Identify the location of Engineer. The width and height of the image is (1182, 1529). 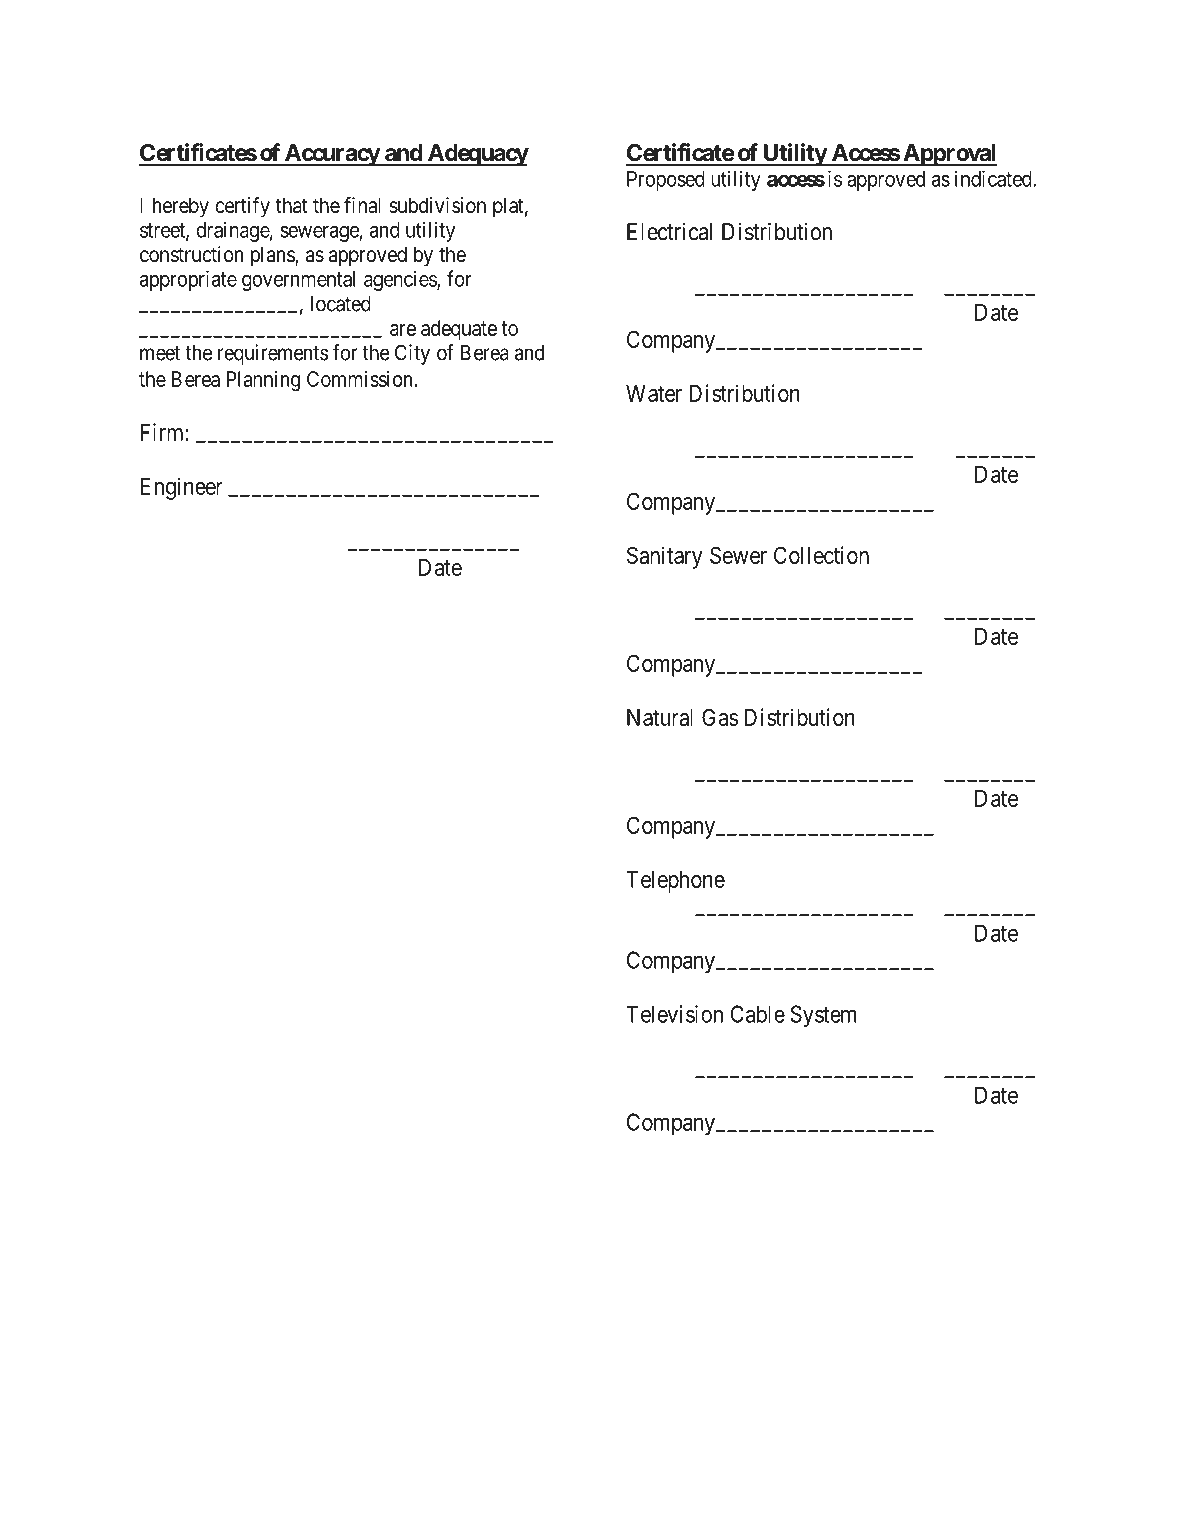
(182, 488).
